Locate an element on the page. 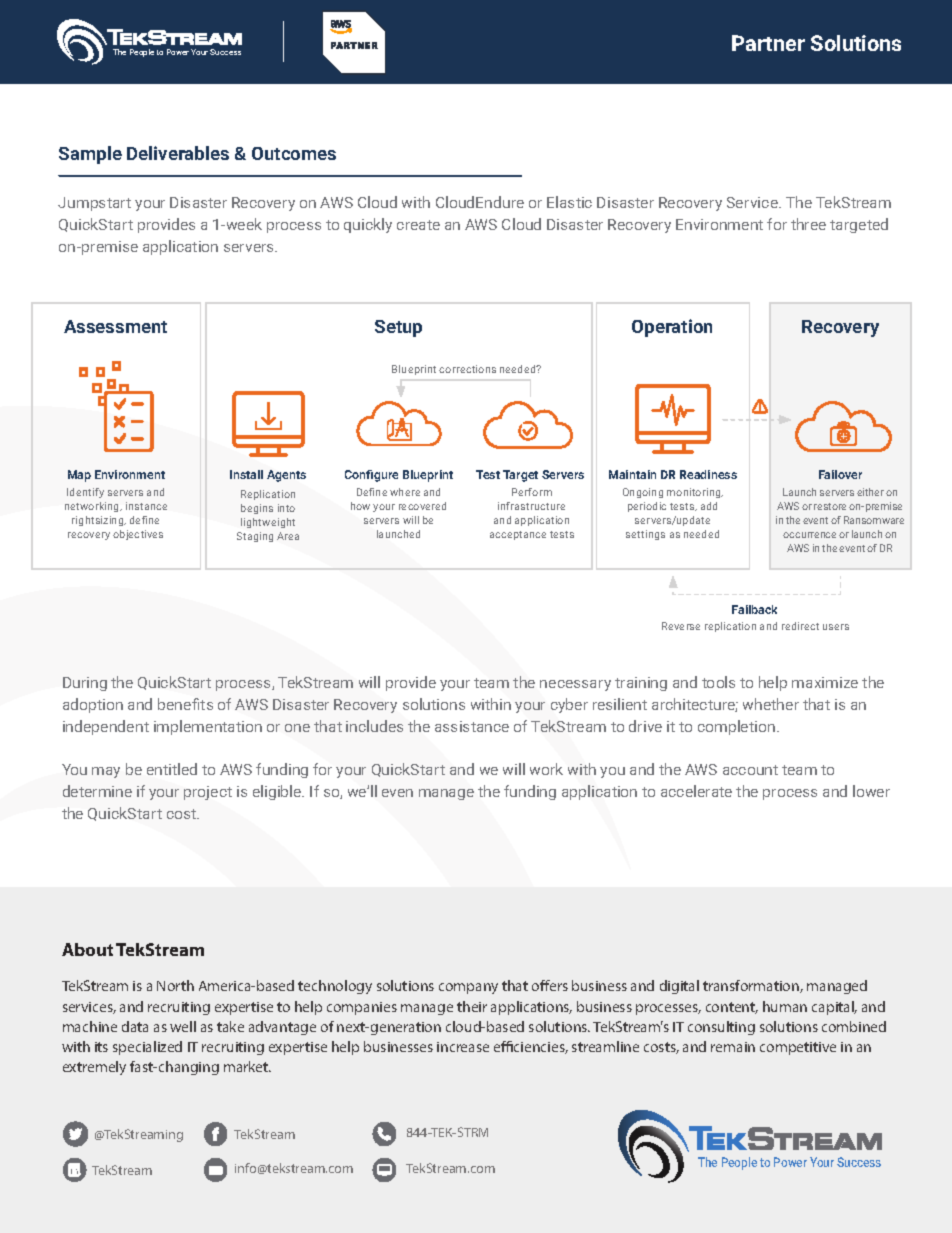 The image size is (952, 1233). Power is located at coordinates (178, 52).
